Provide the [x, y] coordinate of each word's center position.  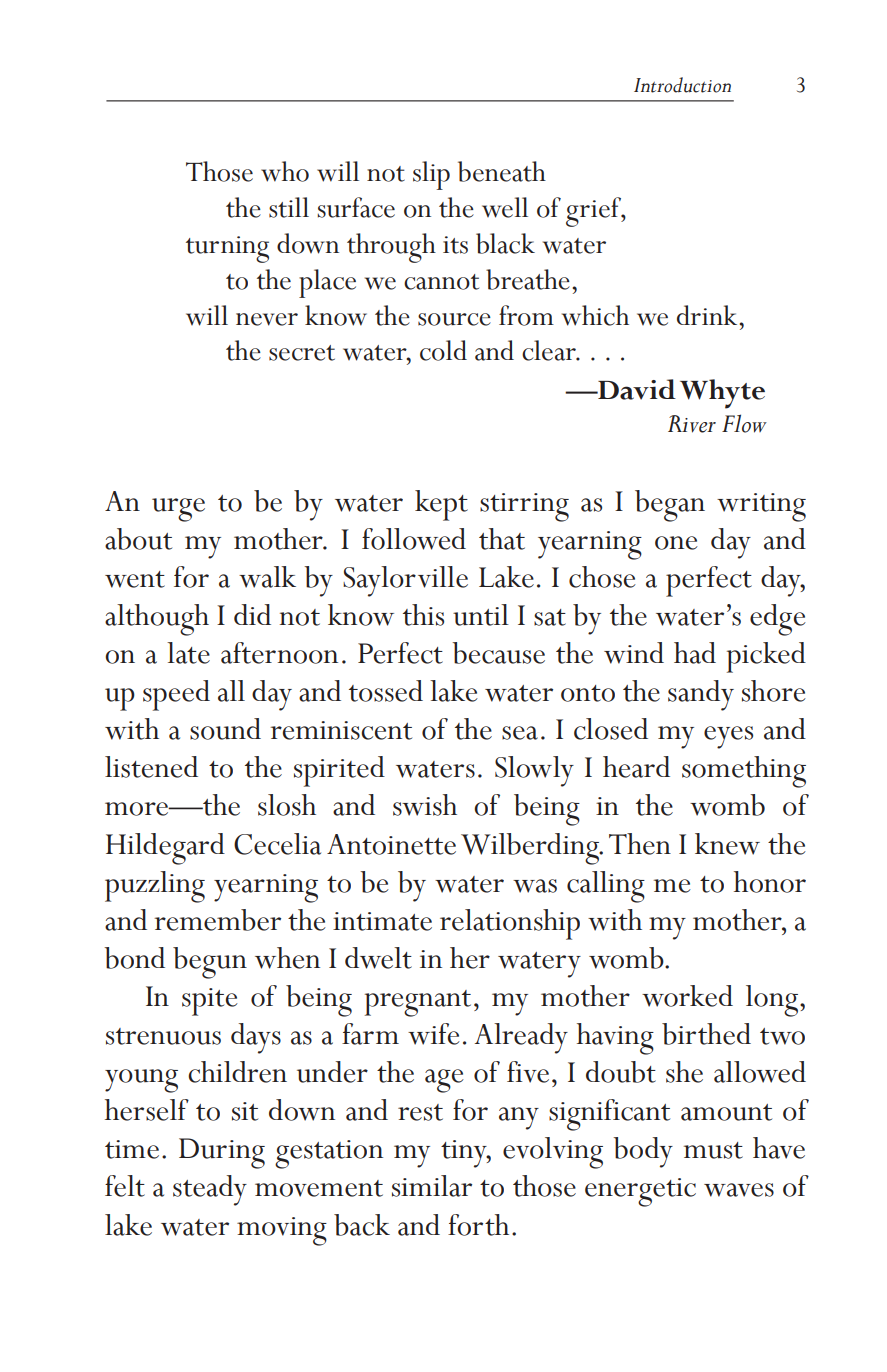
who [285, 171]
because [498, 653]
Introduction [682, 85]
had [695, 653]
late [188, 653]
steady [210, 1190]
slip [431, 175]
